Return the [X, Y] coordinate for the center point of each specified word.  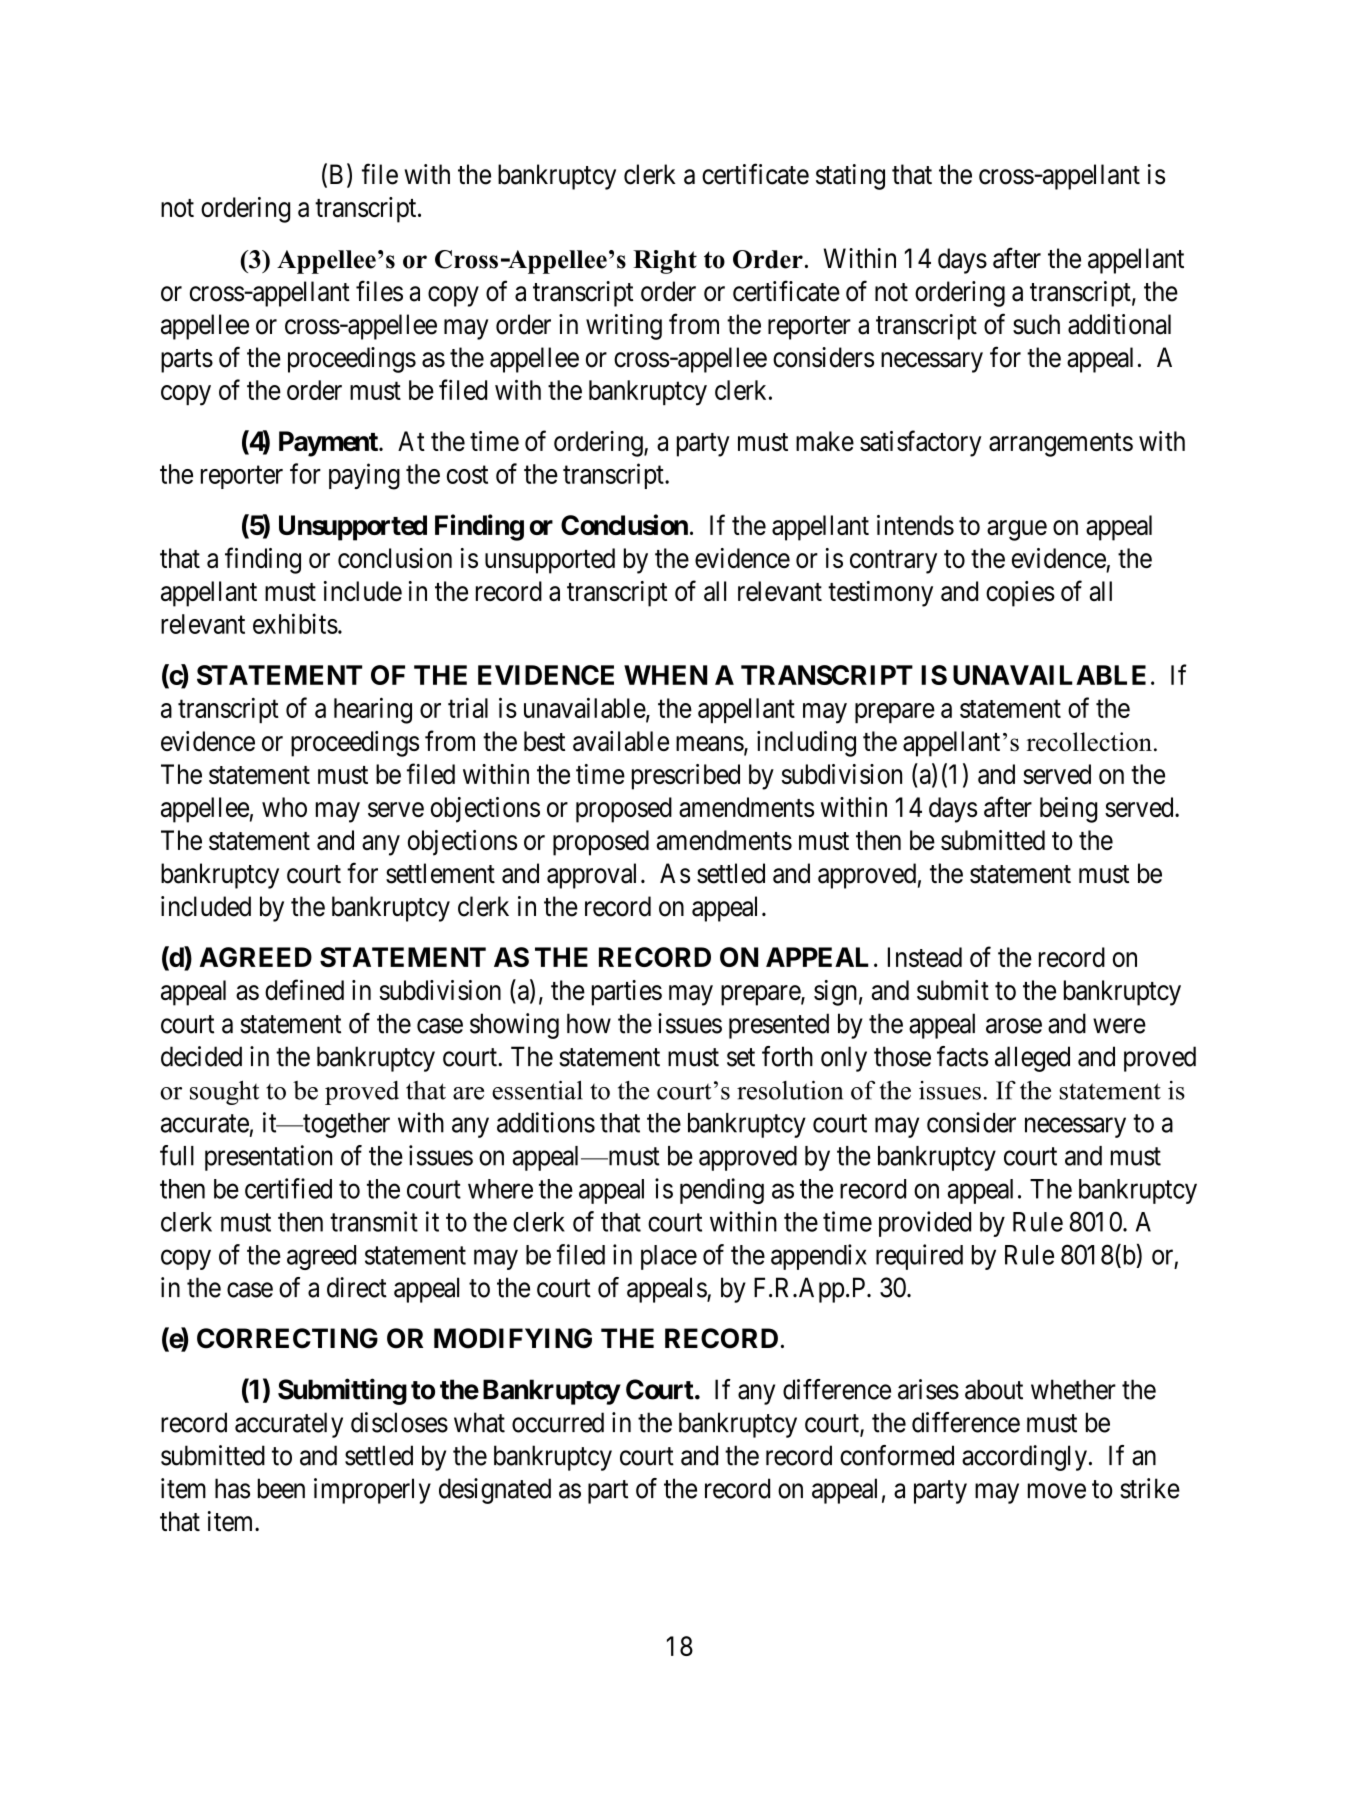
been [281, 1488]
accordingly [1024, 1458]
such [1036, 324]
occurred [558, 1422]
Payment [329, 444]
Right [665, 262]
